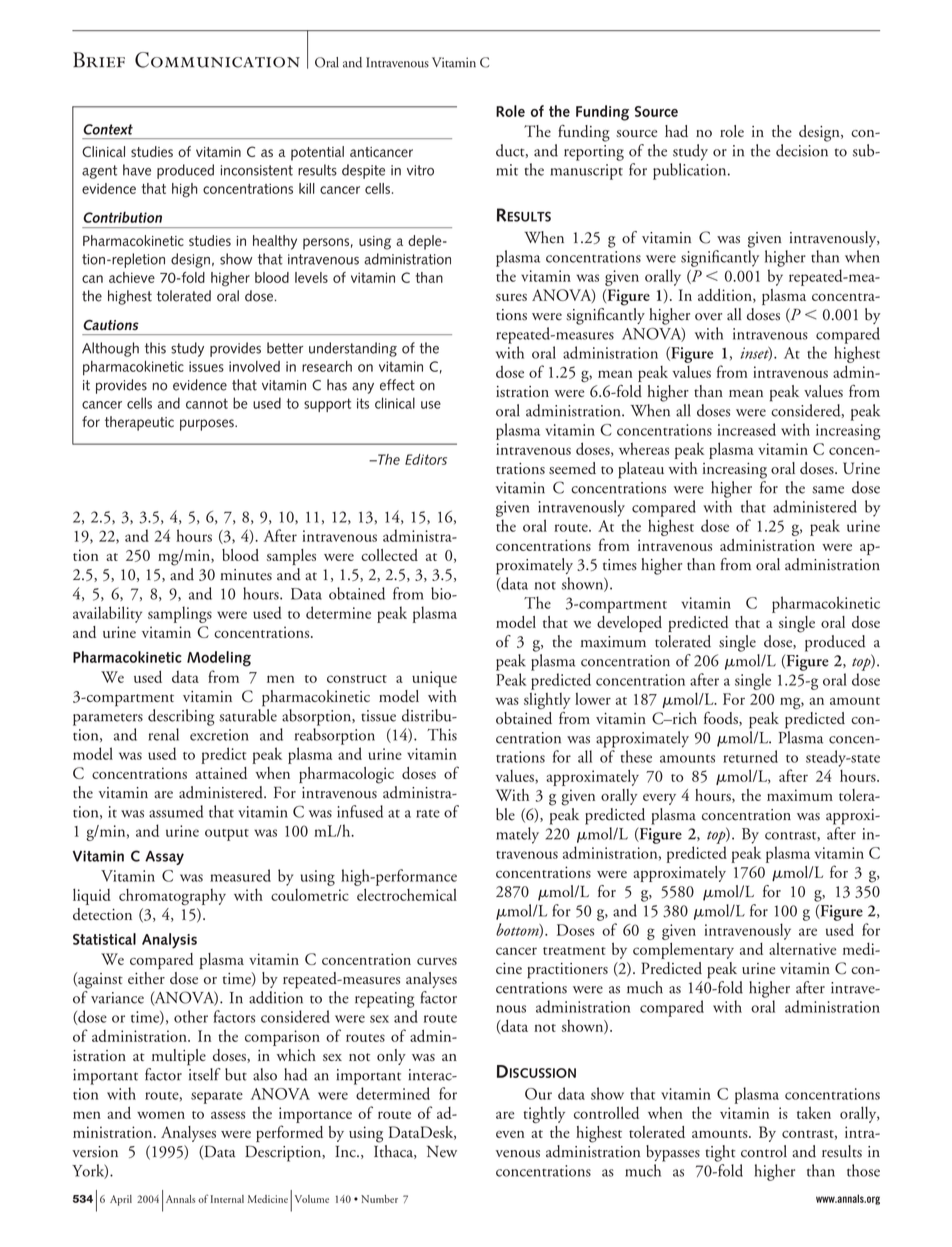  Describe the element at coordinates (434, 679) in the screenshot. I see `unique` at that location.
